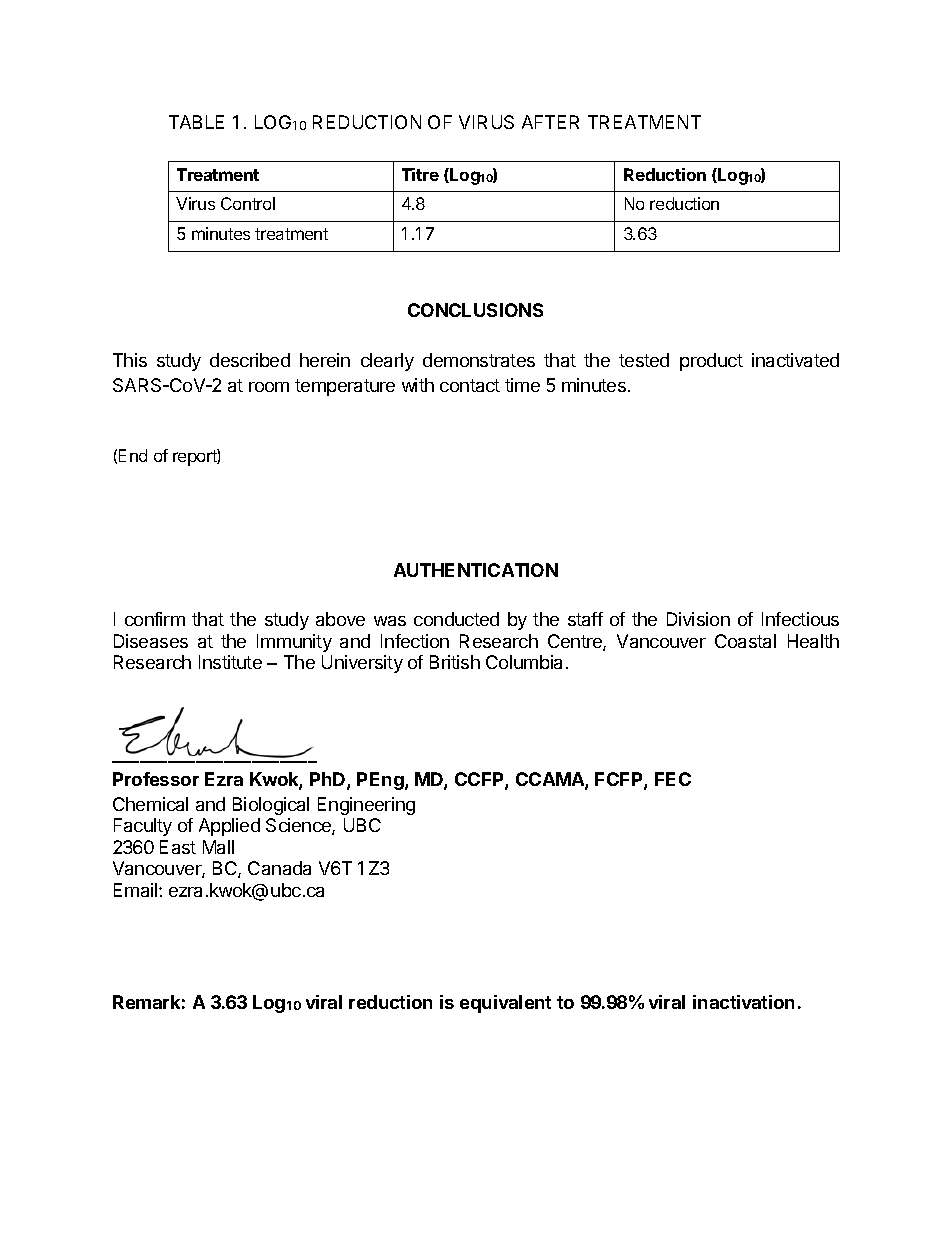  I want to click on described, so click(250, 360).
